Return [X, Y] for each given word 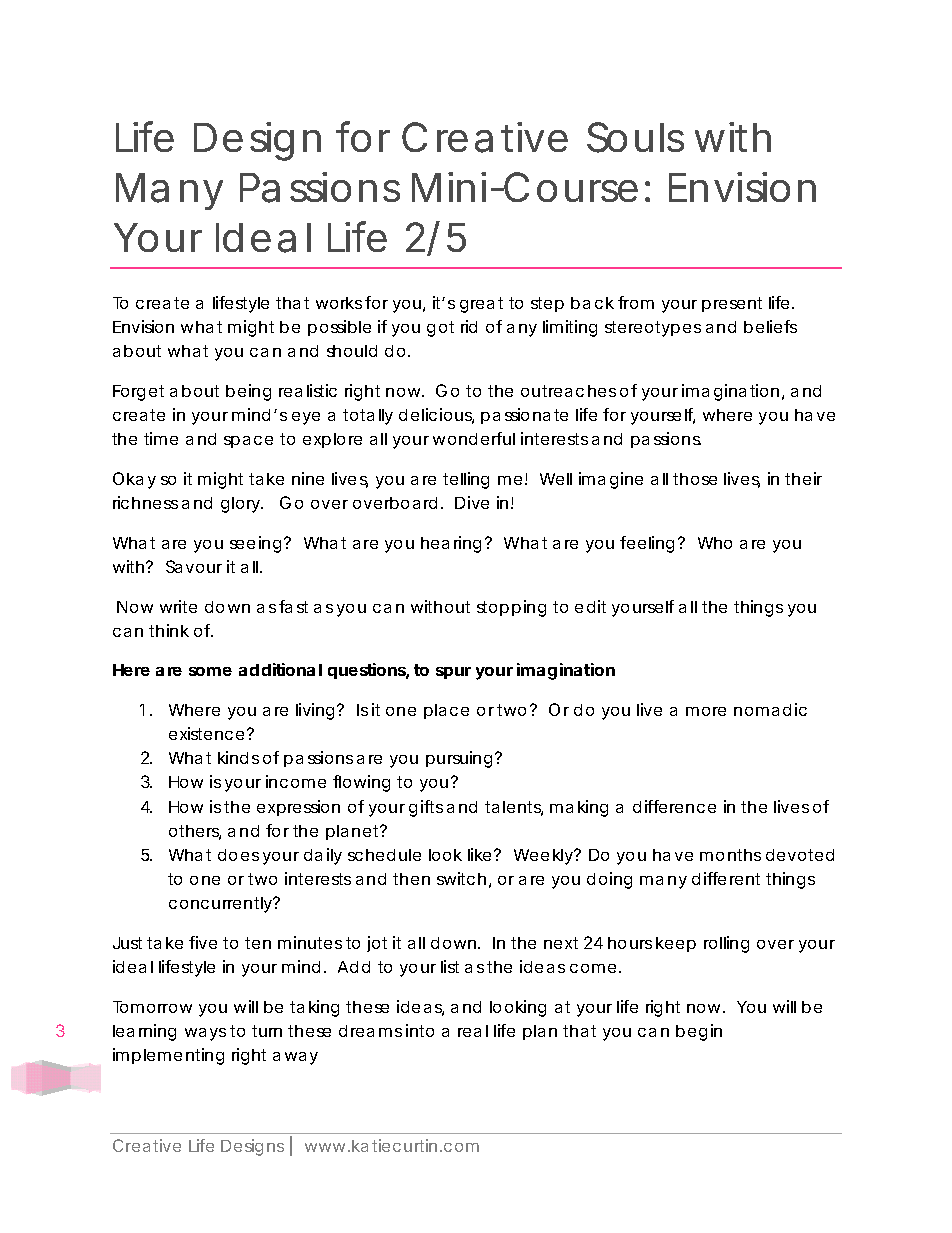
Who [715, 543]
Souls [635, 137]
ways [205, 1034]
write [178, 606]
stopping [511, 608]
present [732, 304]
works [339, 303]
